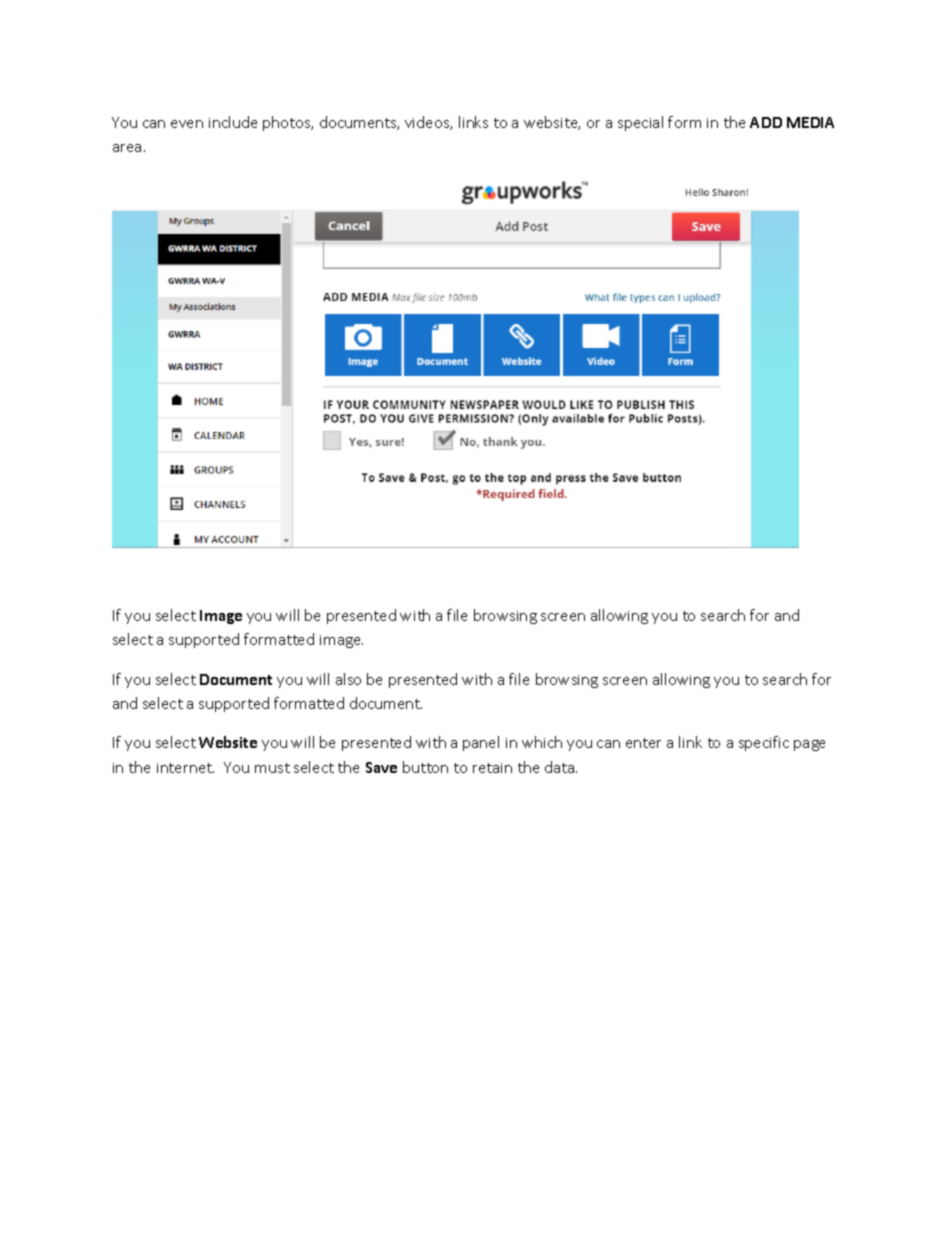 Image resolution: width=952 pixels, height=1233 pixels. Describe the element at coordinates (481, 743) in the screenshot. I see `panel` at that location.
